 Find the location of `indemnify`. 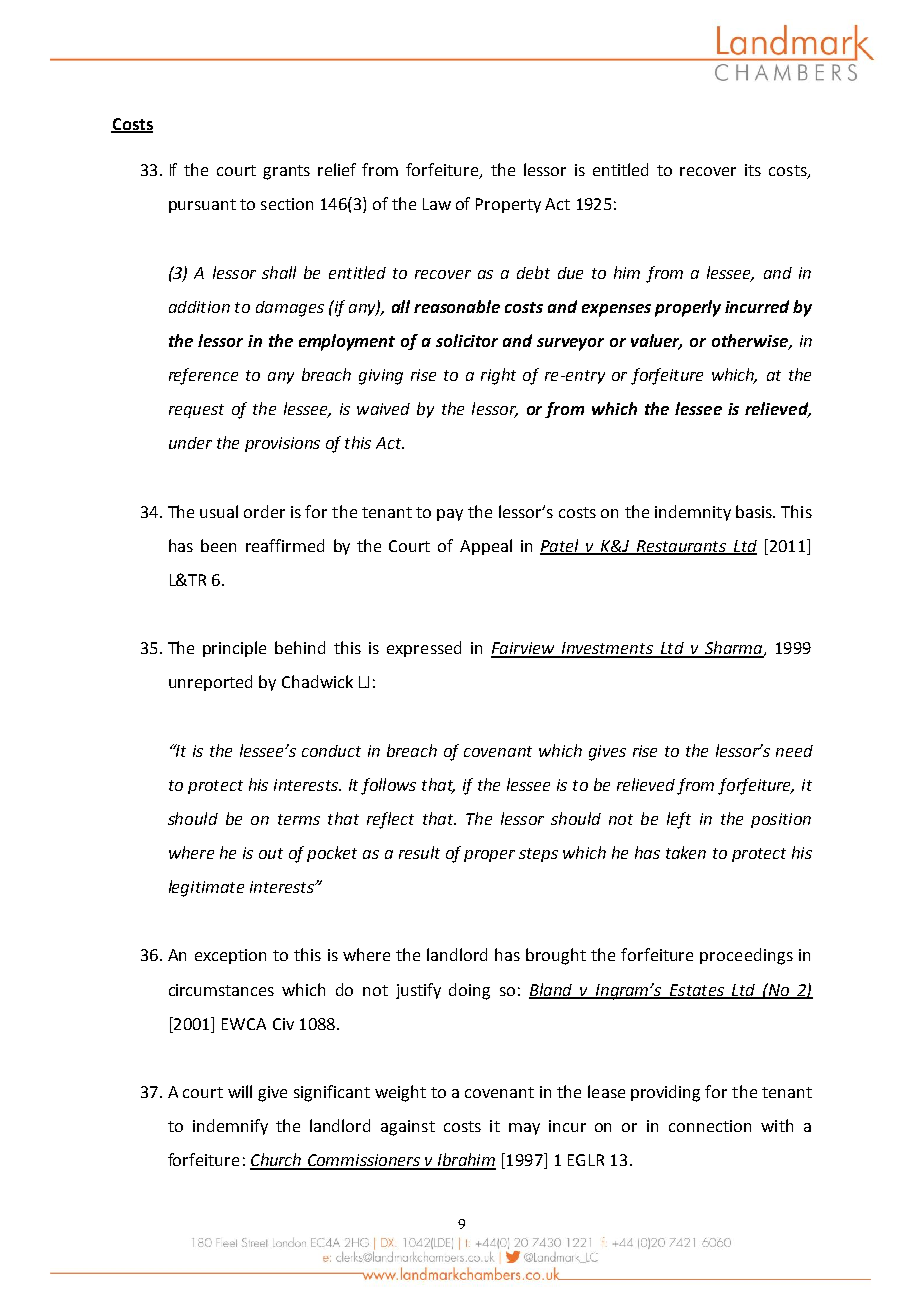

indemnify is located at coordinates (230, 1127).
